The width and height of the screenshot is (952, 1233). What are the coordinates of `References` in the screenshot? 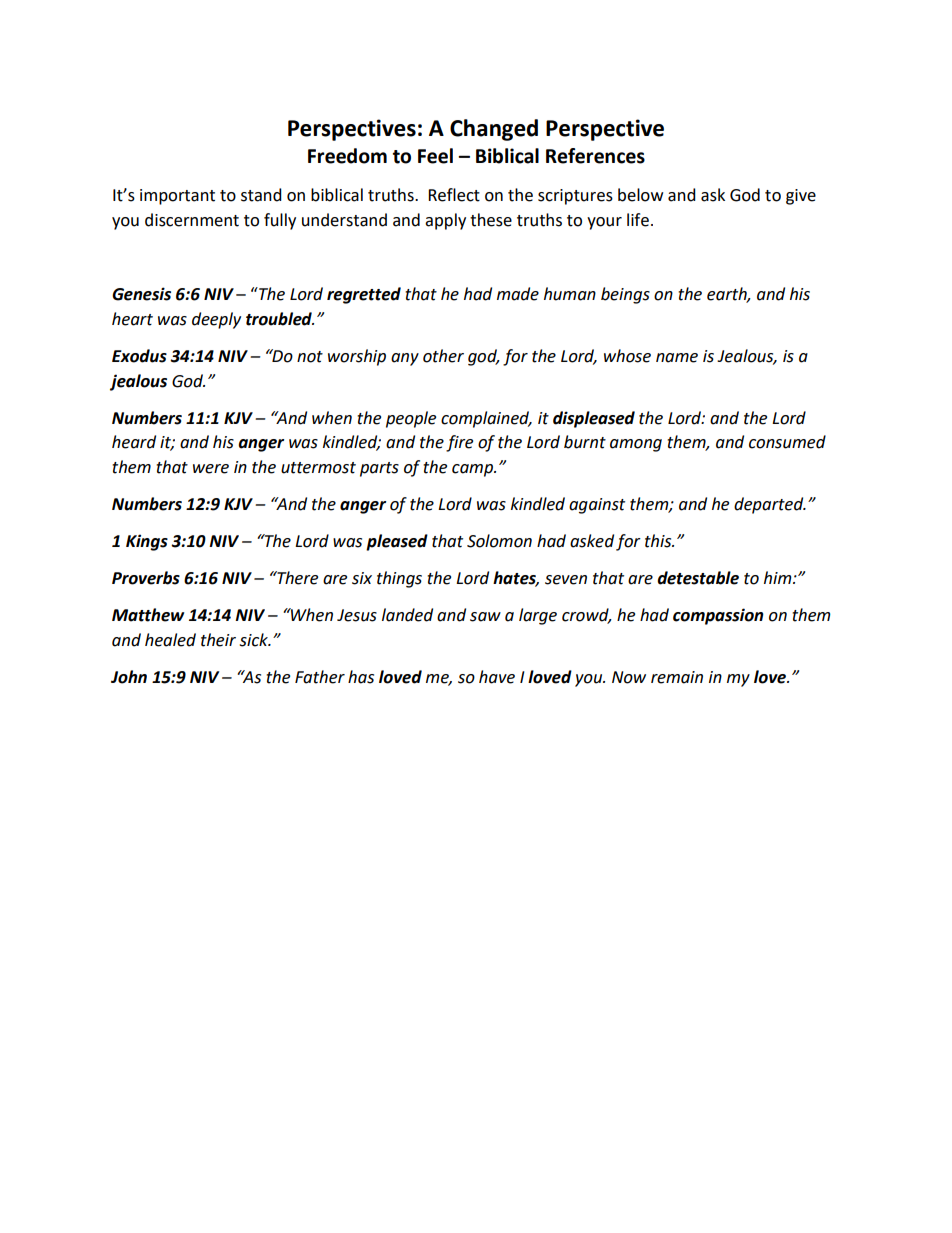 It's located at (595, 156).
